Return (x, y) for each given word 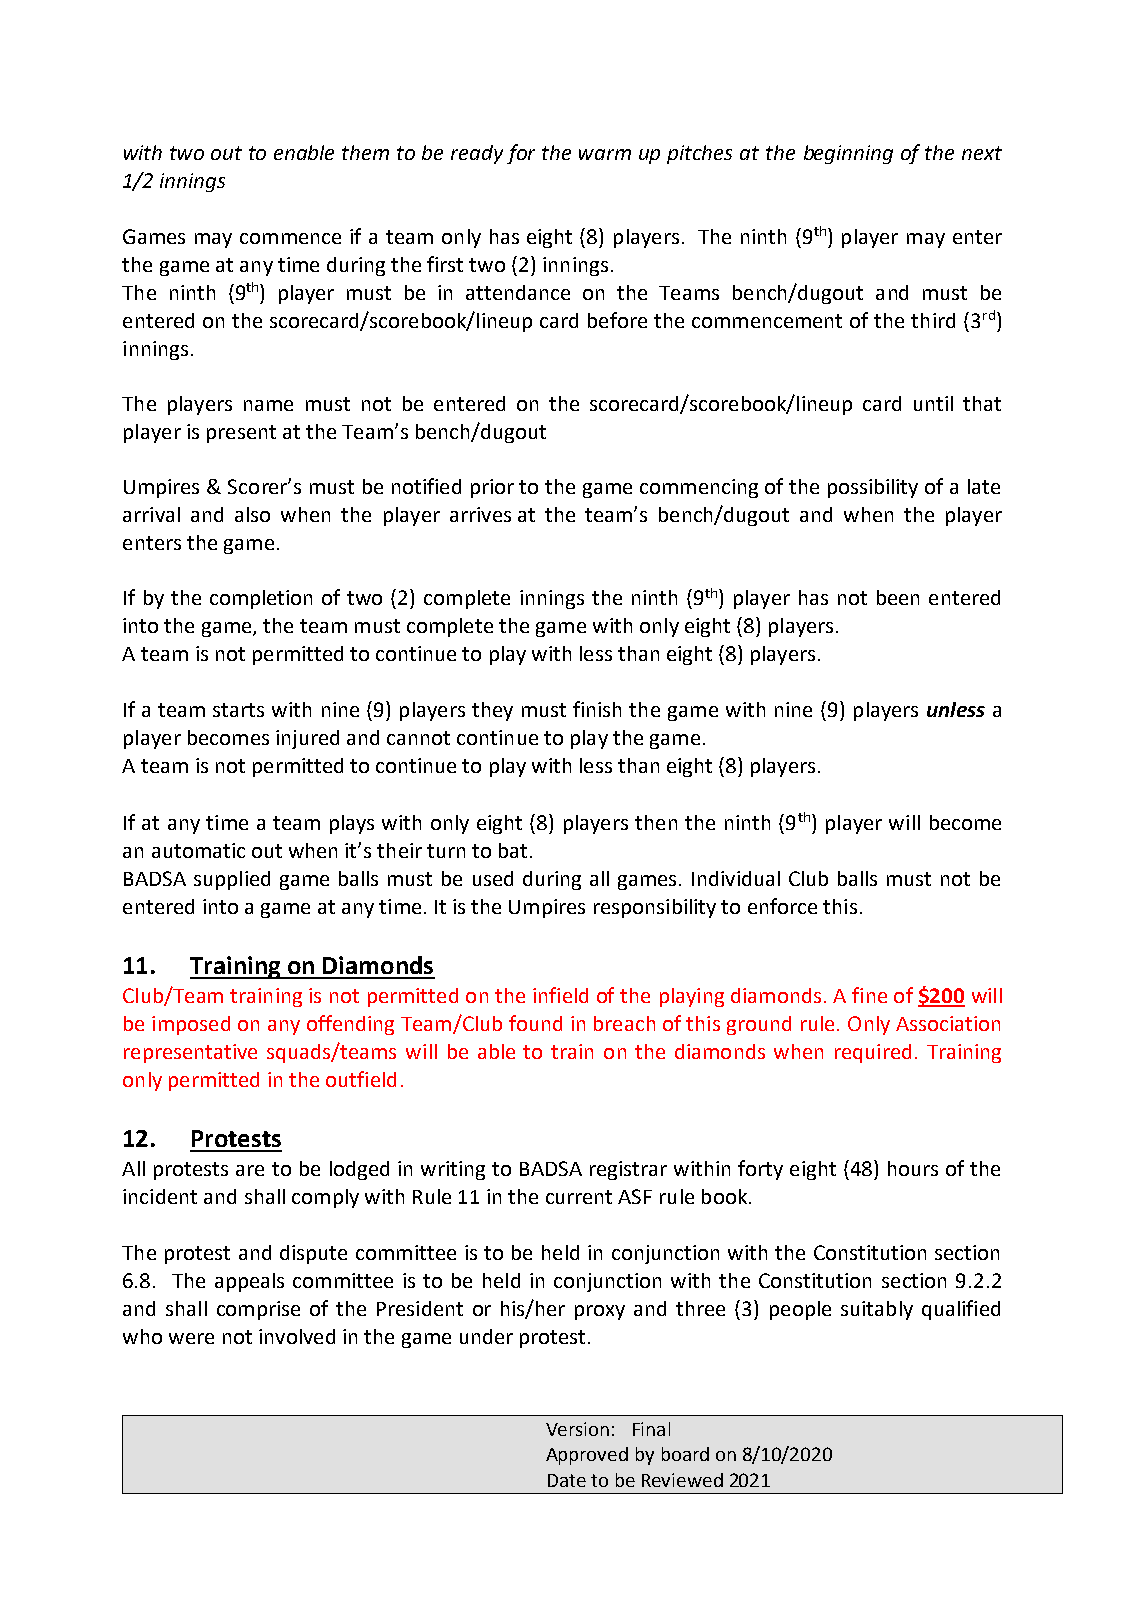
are (250, 1170)
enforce (782, 906)
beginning (848, 154)
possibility (873, 488)
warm (605, 154)
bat (513, 850)
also (252, 514)
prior (492, 488)
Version (577, 1429)
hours (913, 1168)
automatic (198, 850)
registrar (628, 1170)
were (191, 1338)
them (365, 152)
